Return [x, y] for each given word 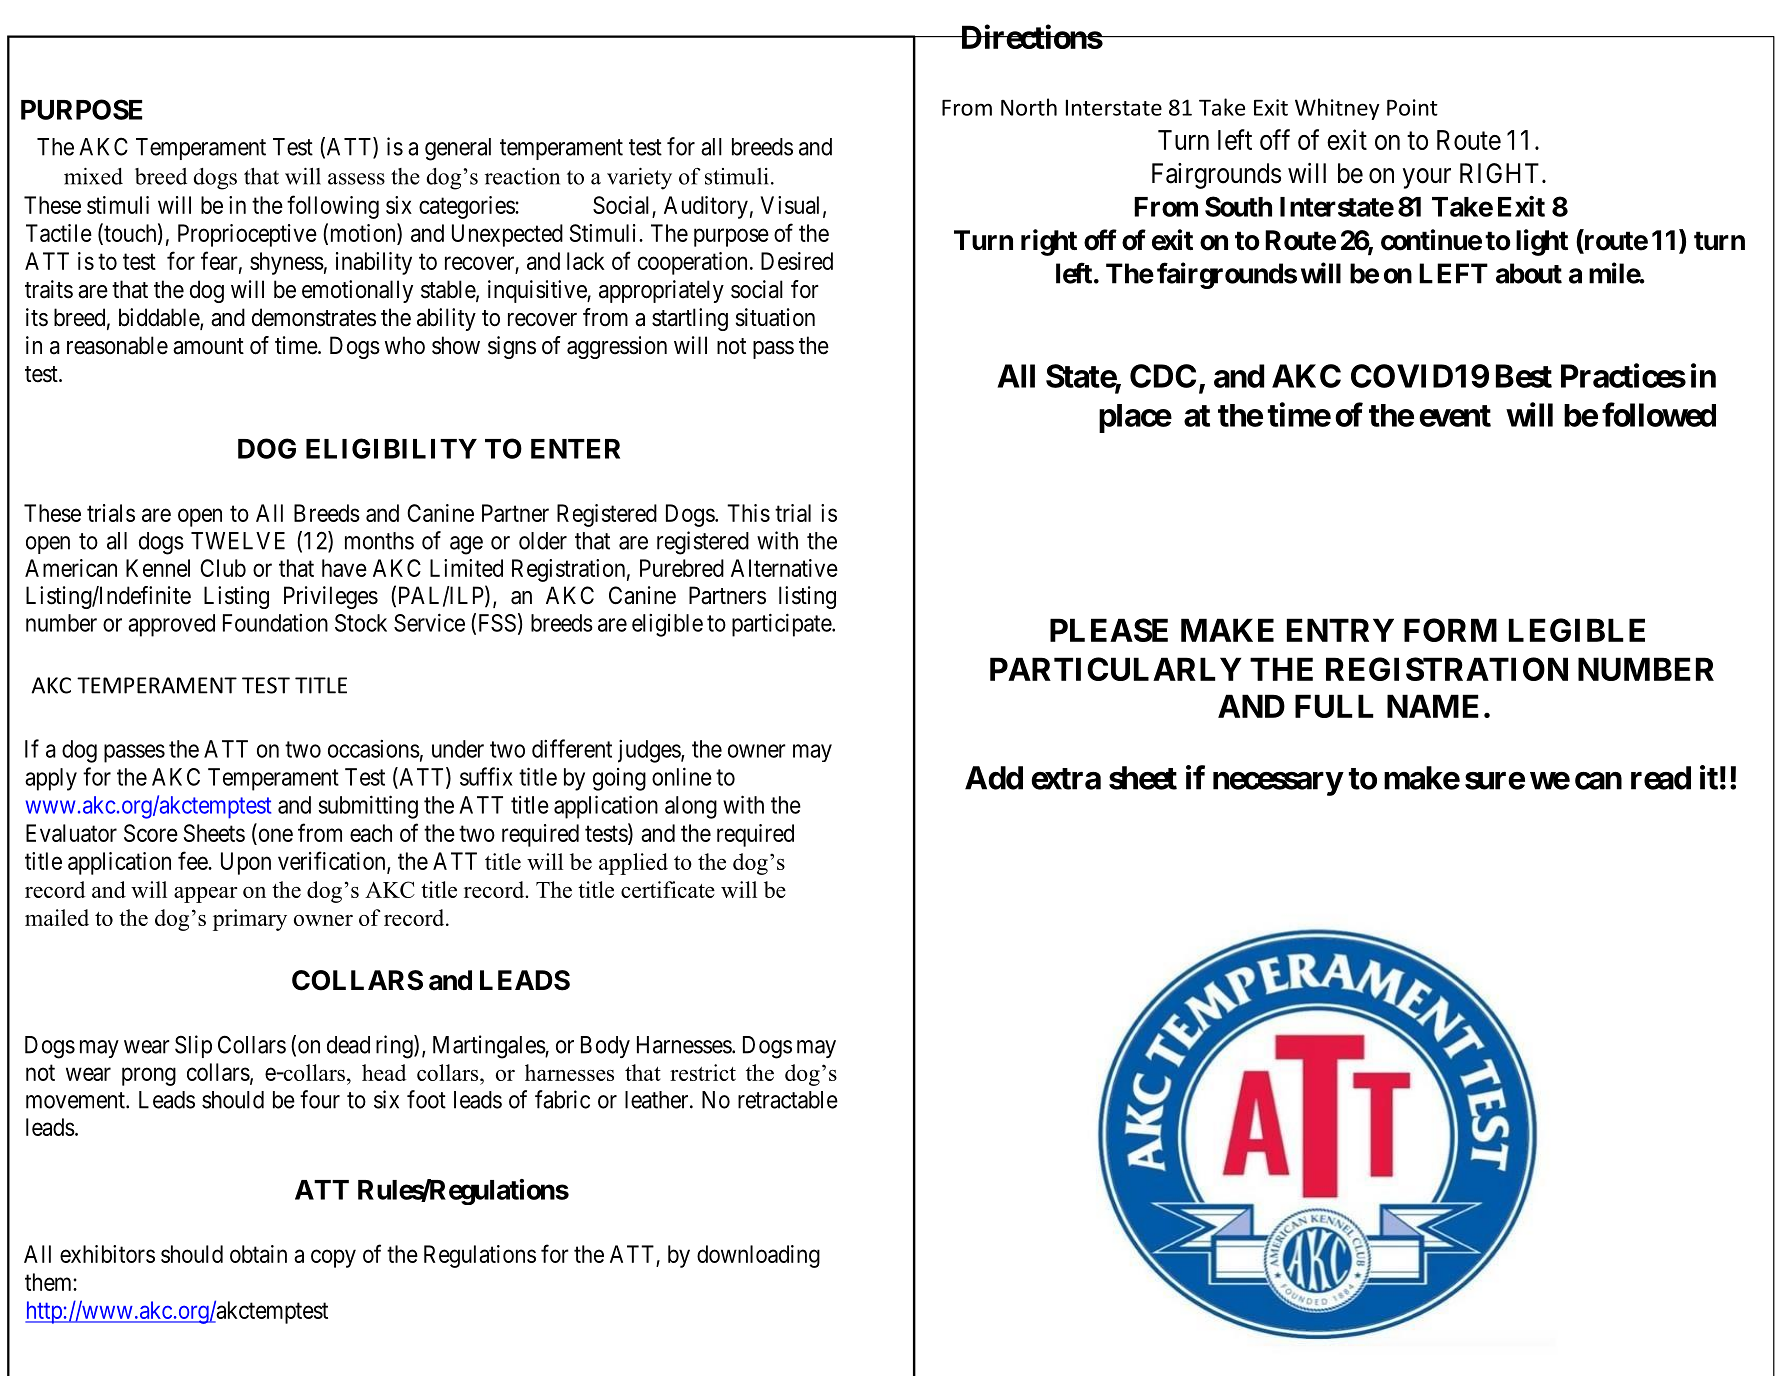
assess [356, 179]
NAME [1433, 706]
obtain [258, 1254]
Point [1412, 107]
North [1029, 107]
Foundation [275, 623]
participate [782, 625]
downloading [758, 1256]
